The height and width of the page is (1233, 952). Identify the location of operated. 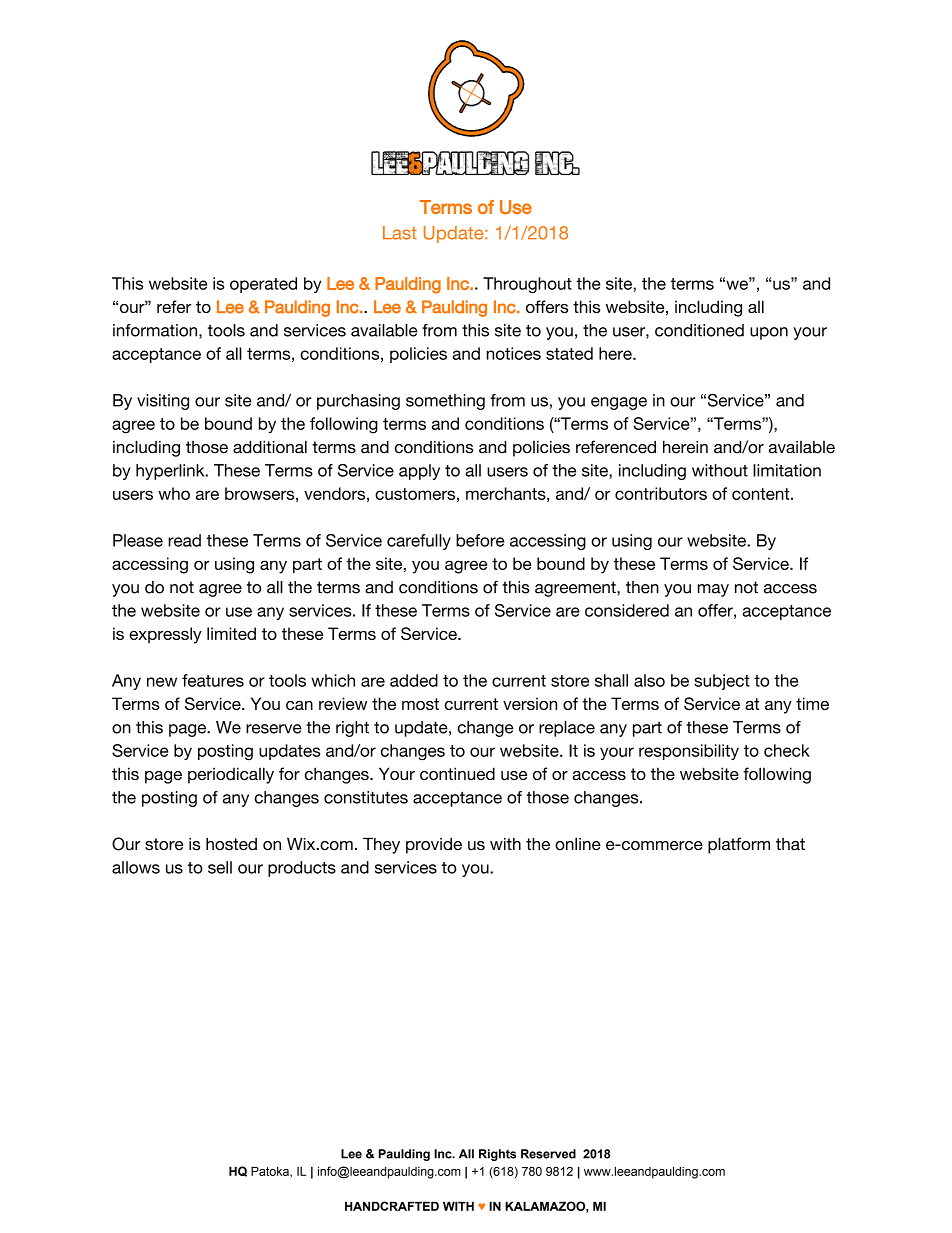
(263, 285).
